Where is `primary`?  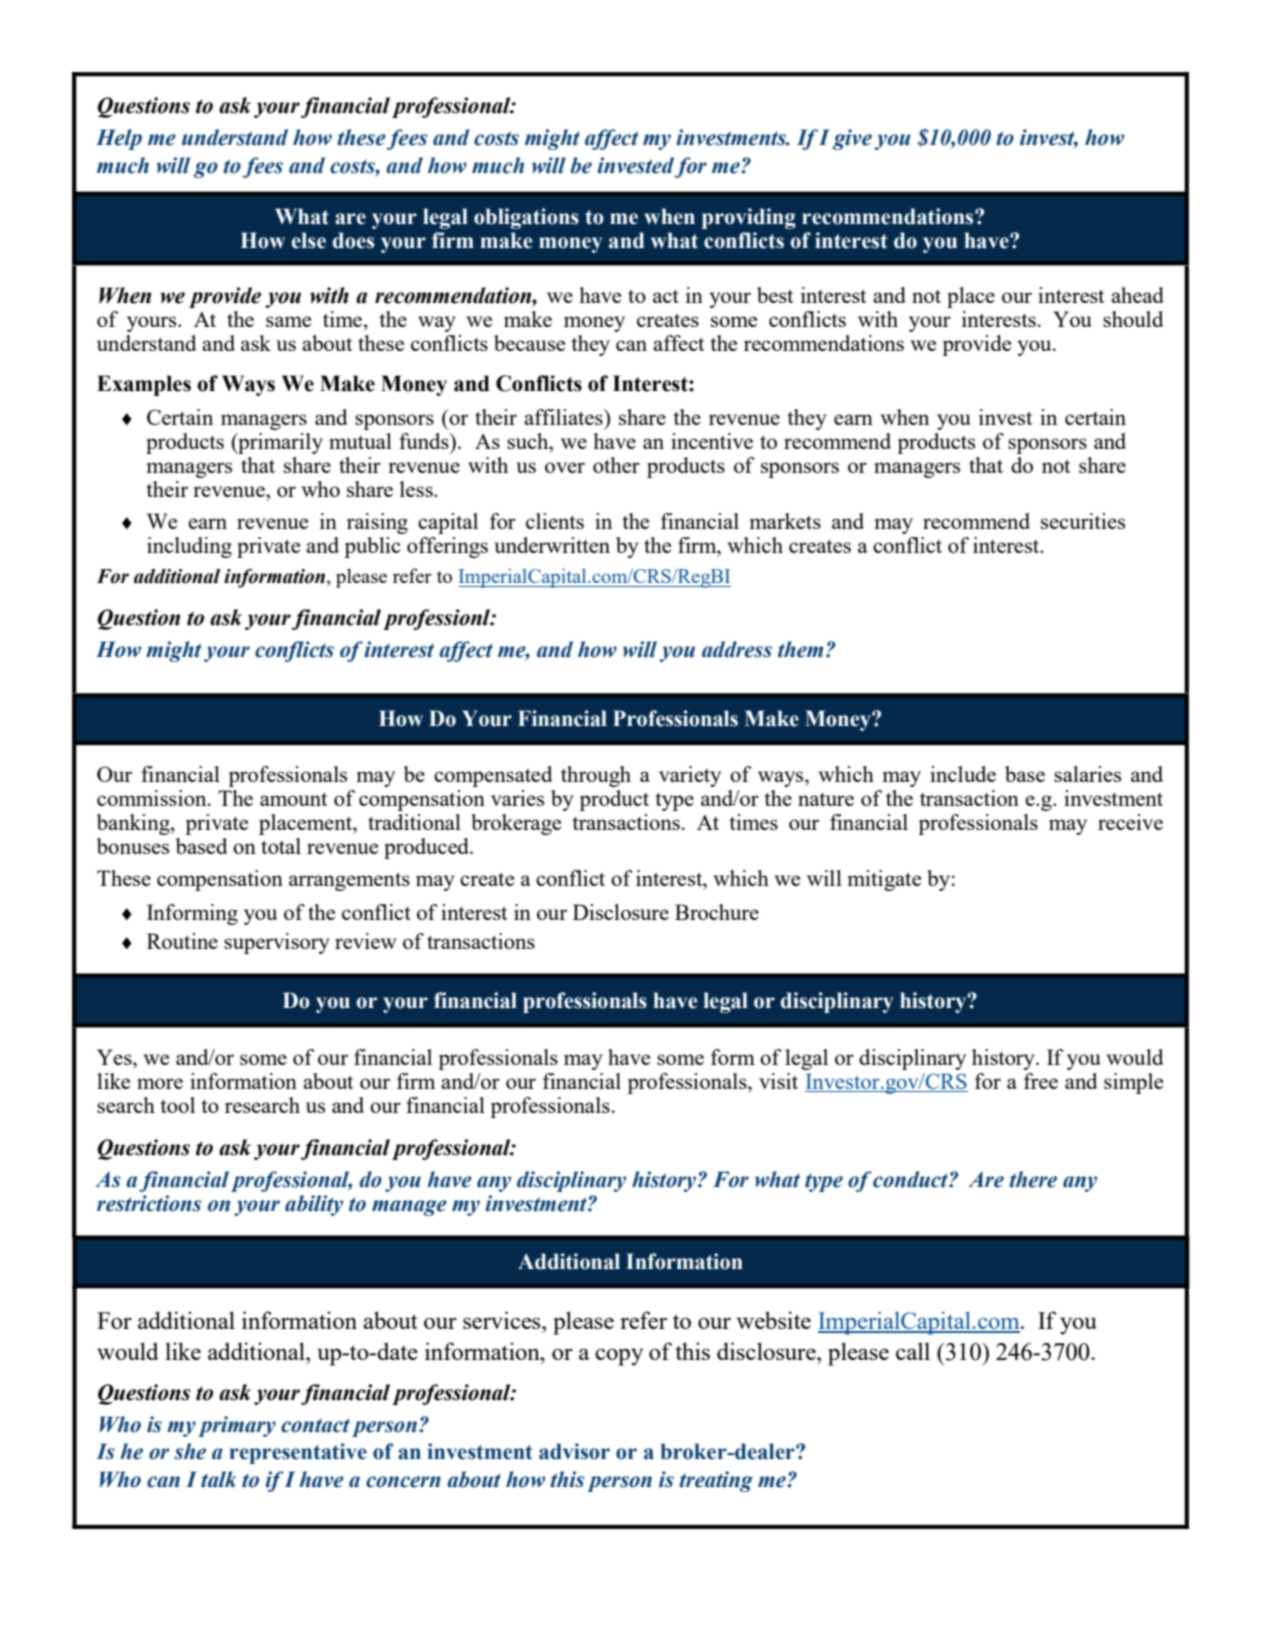
primary is located at coordinates (237, 1426).
